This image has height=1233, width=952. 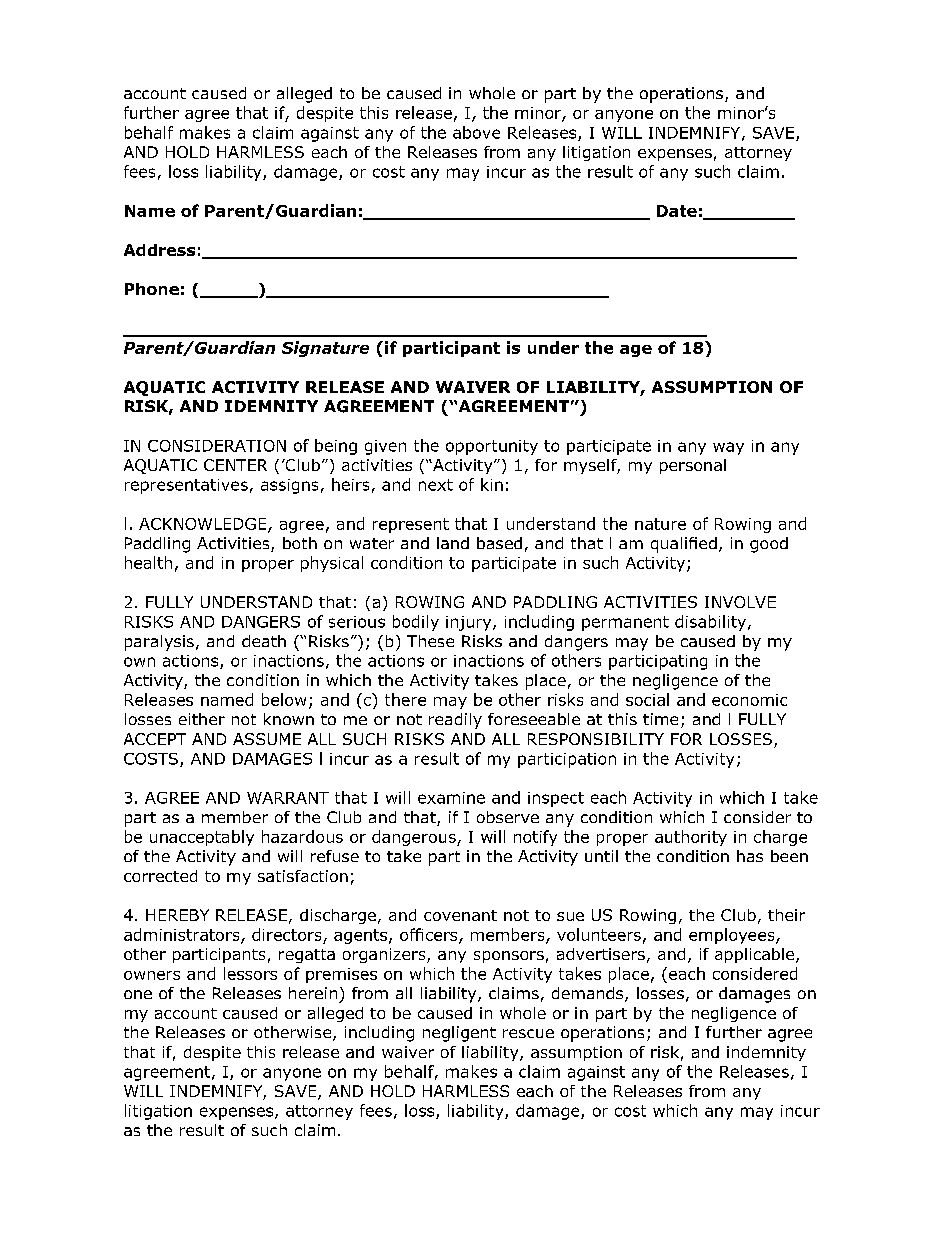 What do you see at coordinates (202, 719) in the image?
I see `either` at bounding box center [202, 719].
